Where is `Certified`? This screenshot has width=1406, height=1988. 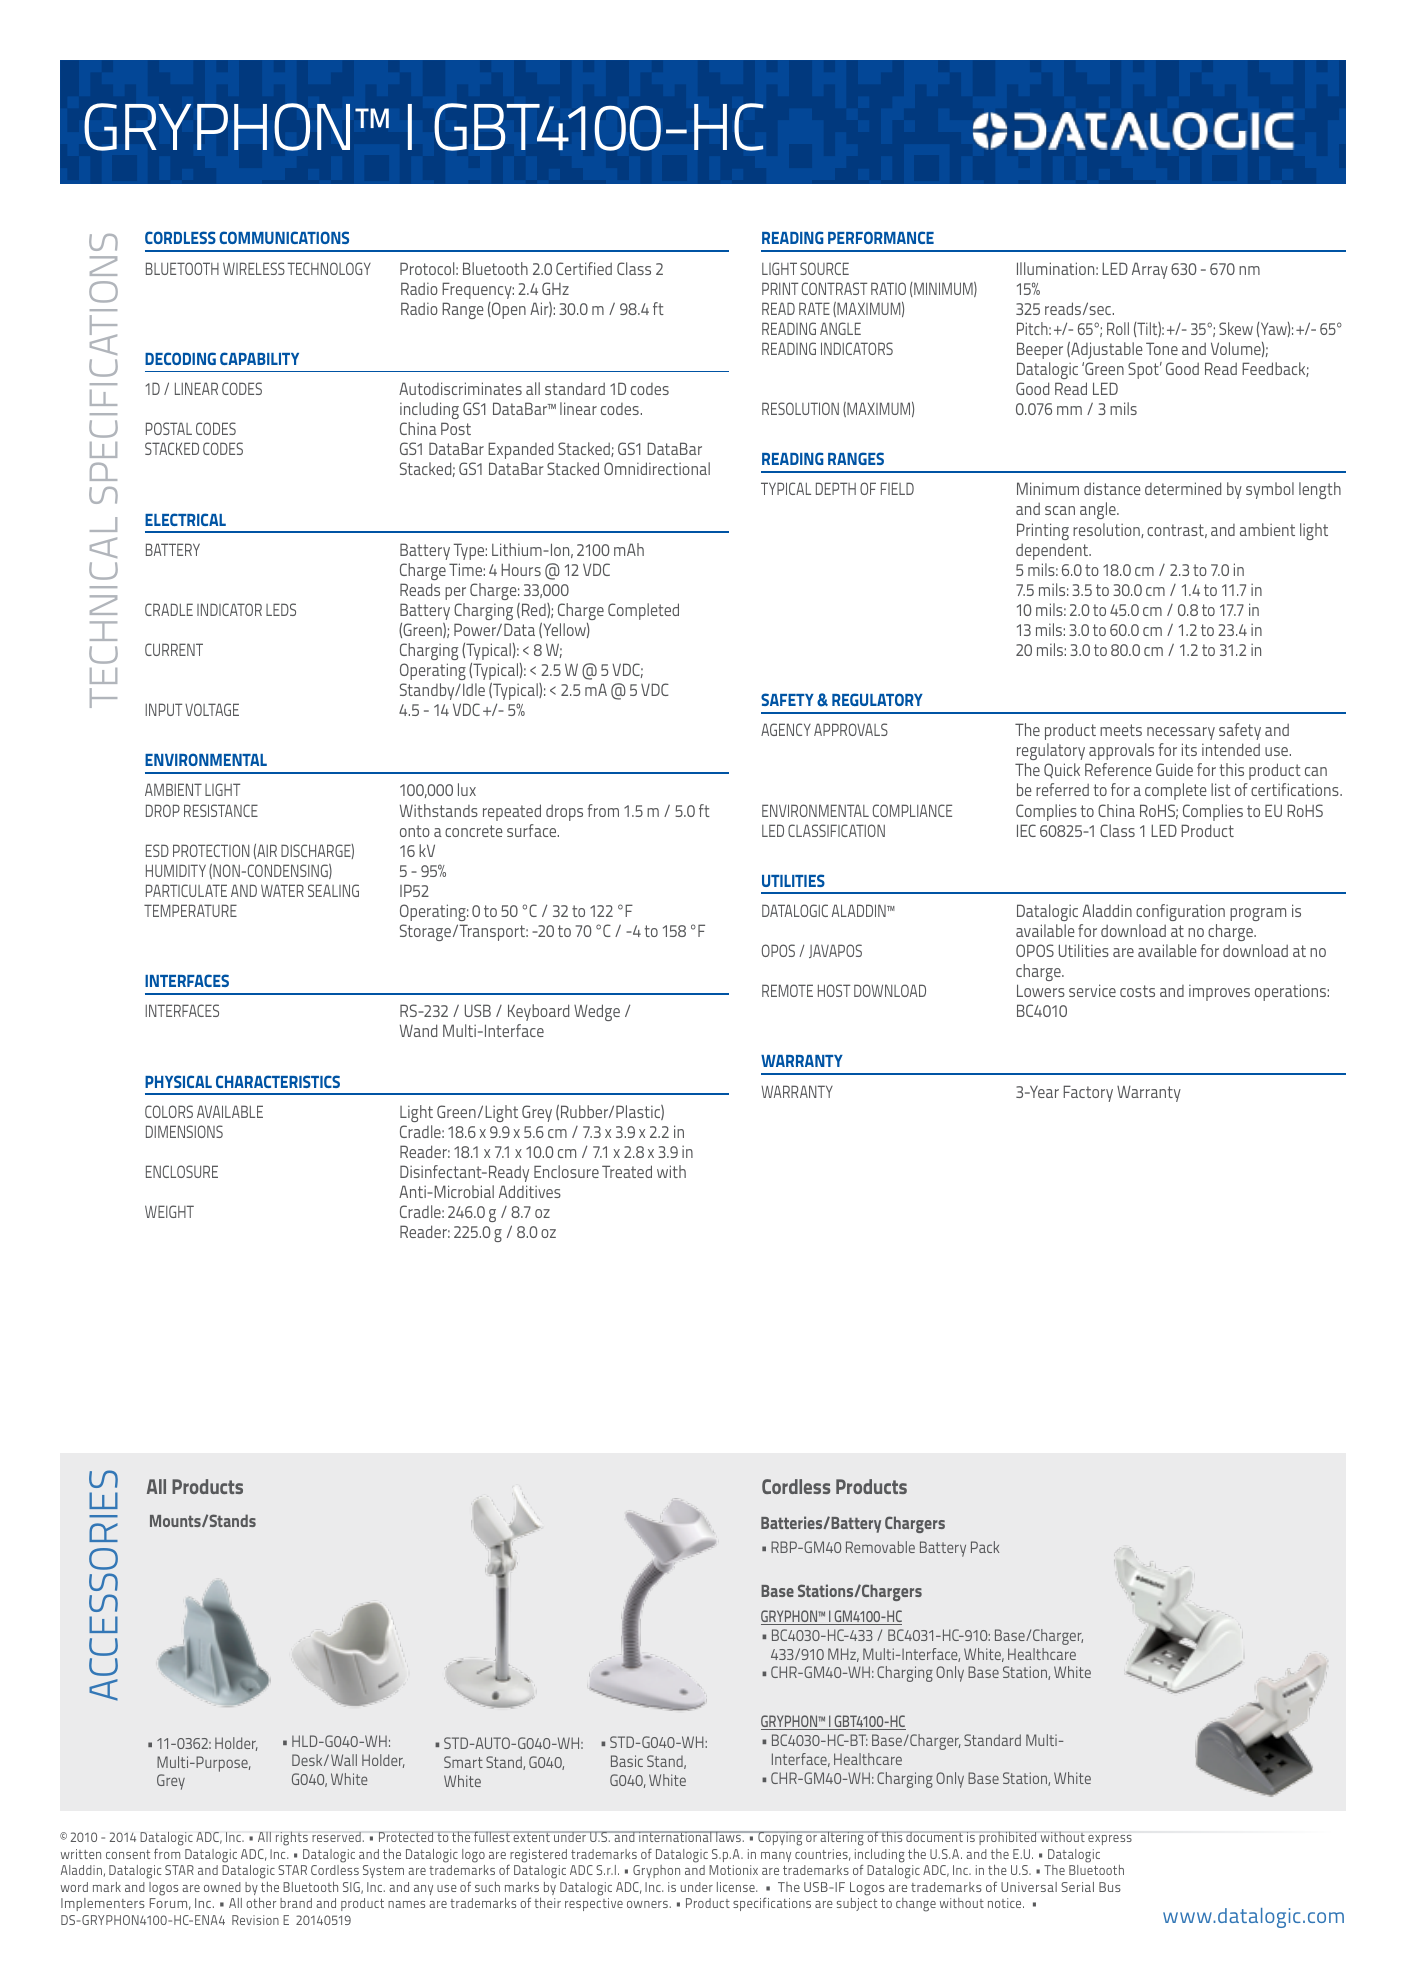 Certified is located at coordinates (584, 268).
